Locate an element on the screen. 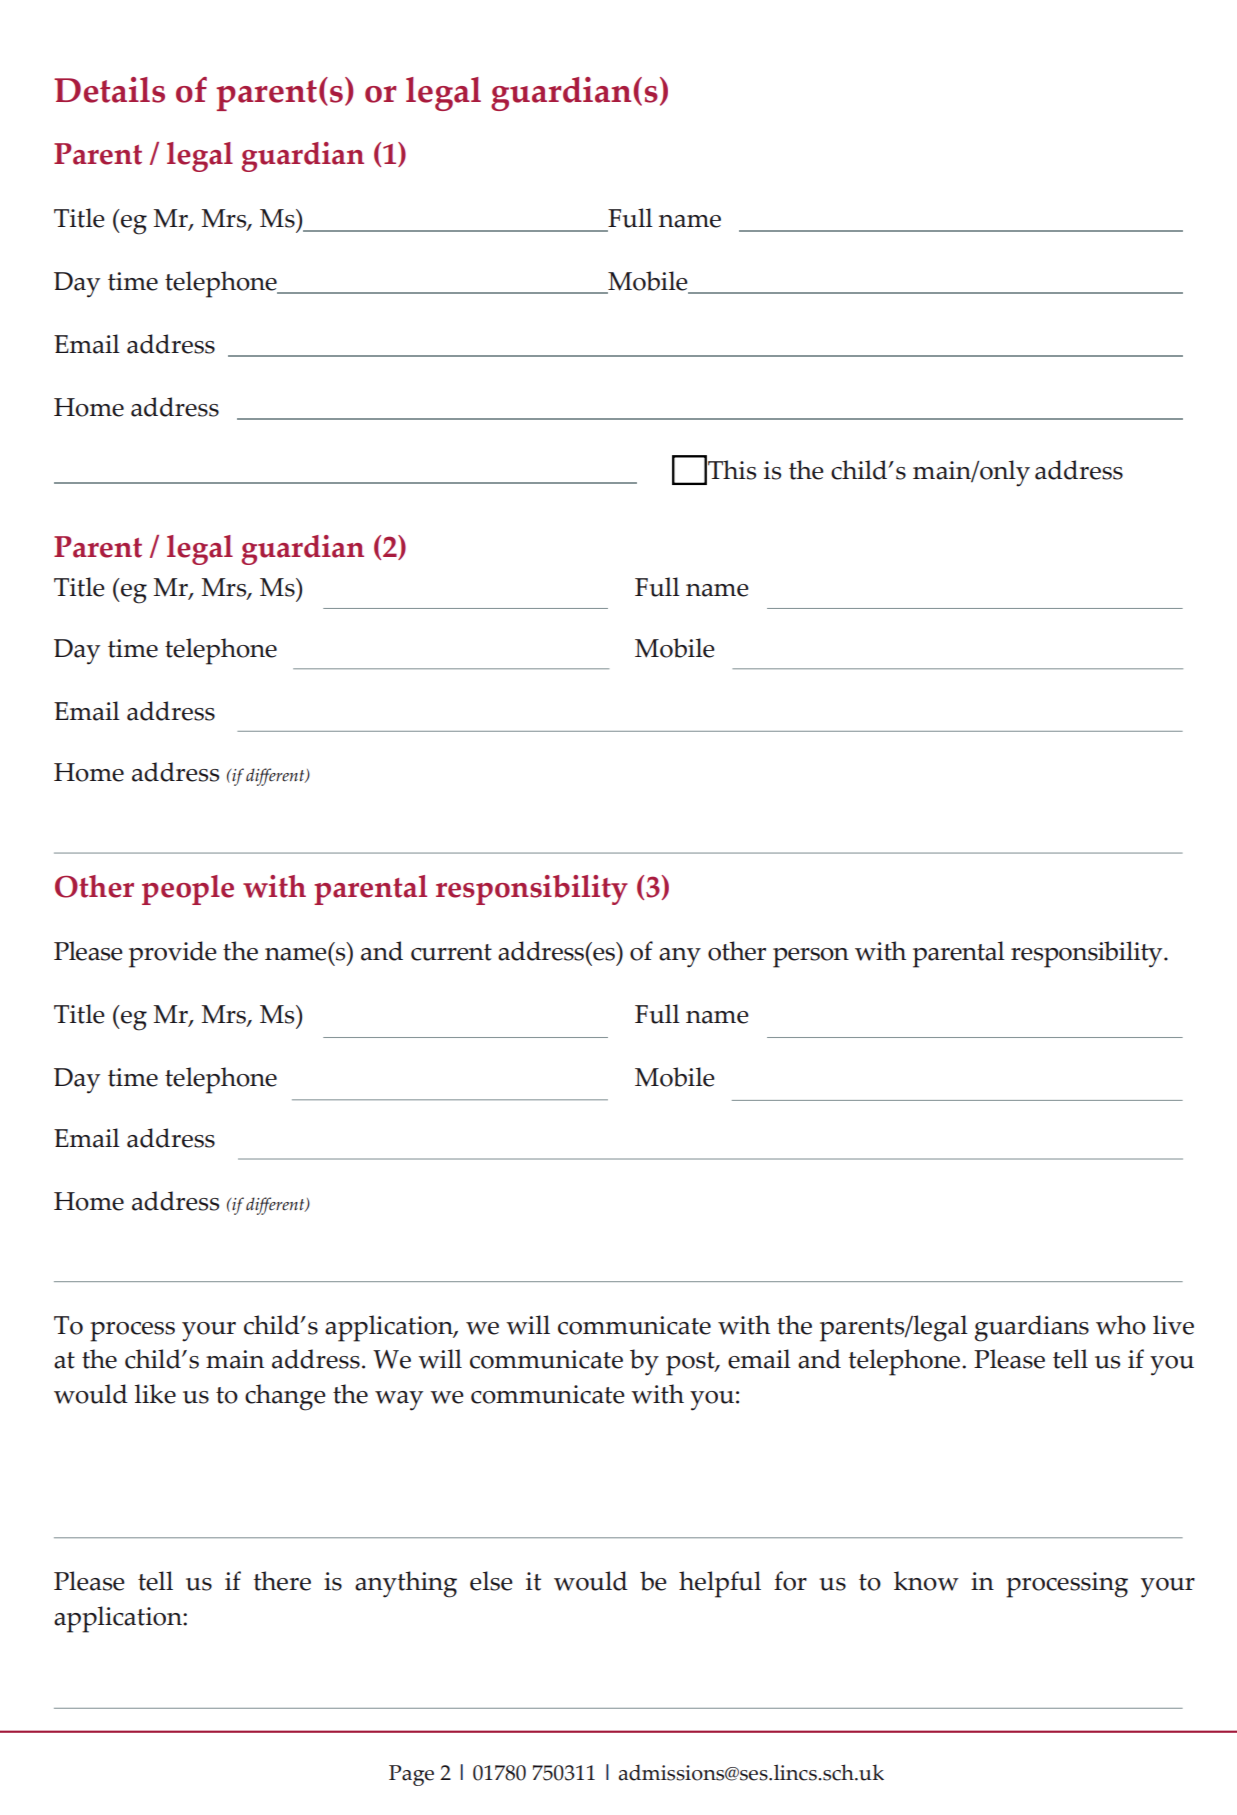 This screenshot has width=1237, height=1815. way is located at coordinates (399, 1401).
